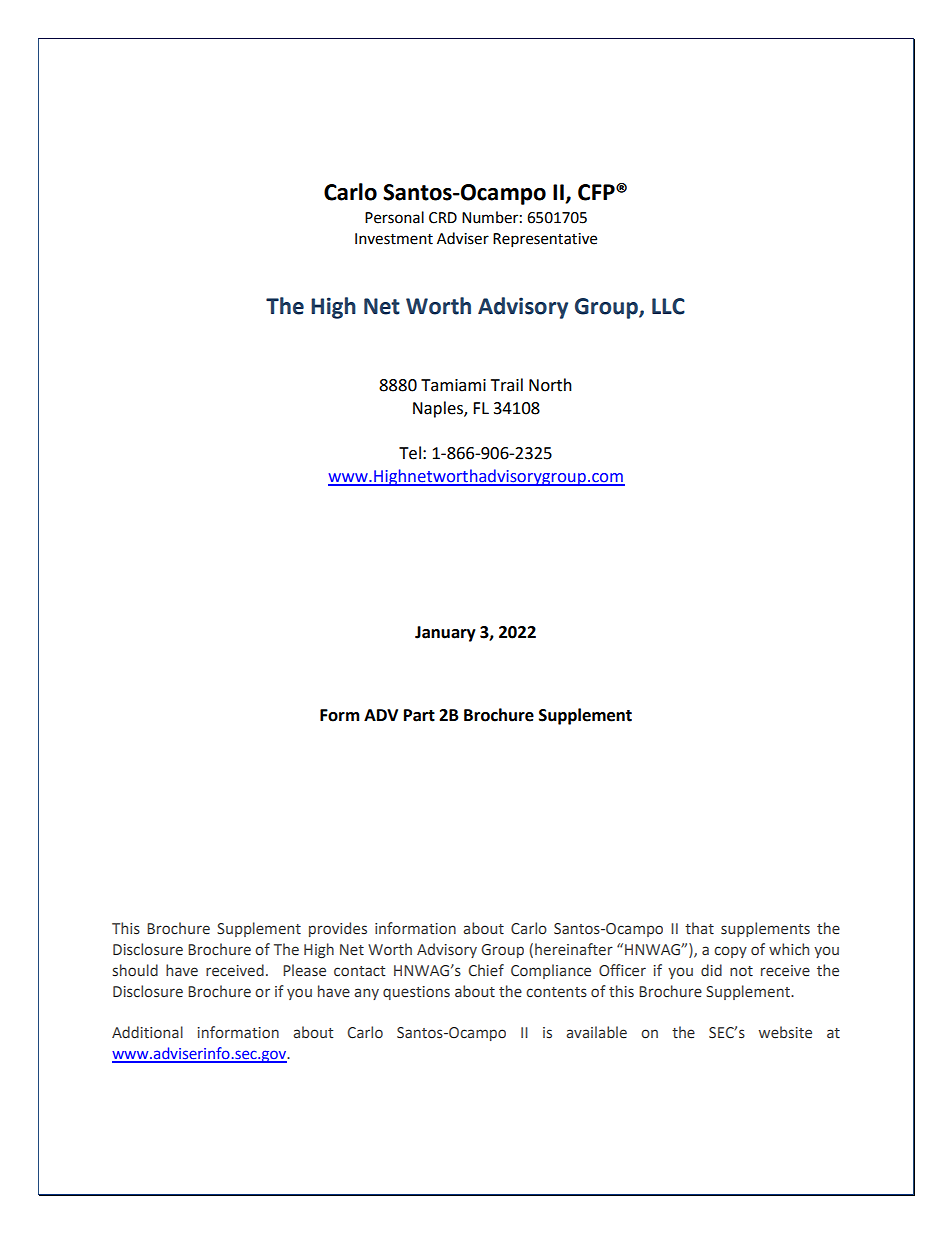 The height and width of the page is (1233, 952). What do you see at coordinates (394, 239) in the page?
I see `Investment` at bounding box center [394, 239].
